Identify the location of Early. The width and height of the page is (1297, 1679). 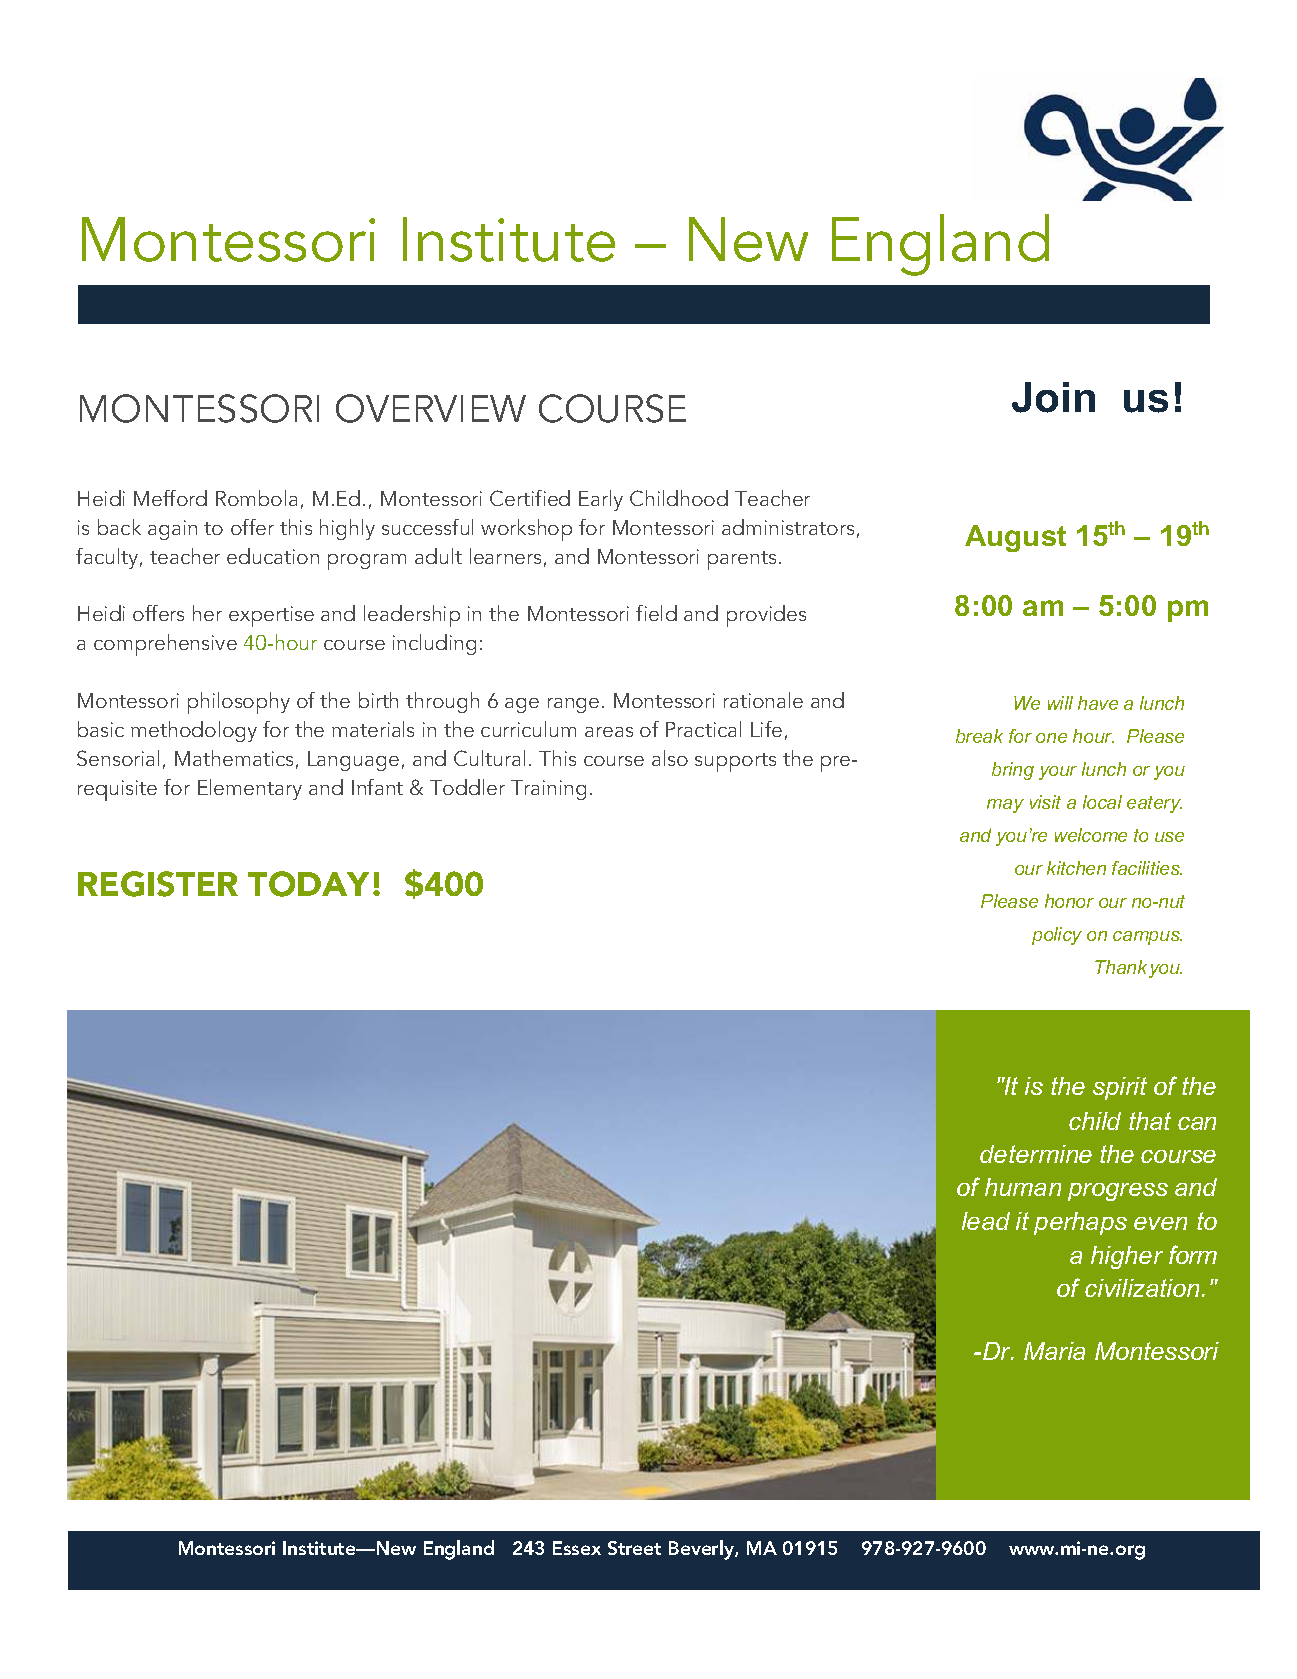
(601, 500).
